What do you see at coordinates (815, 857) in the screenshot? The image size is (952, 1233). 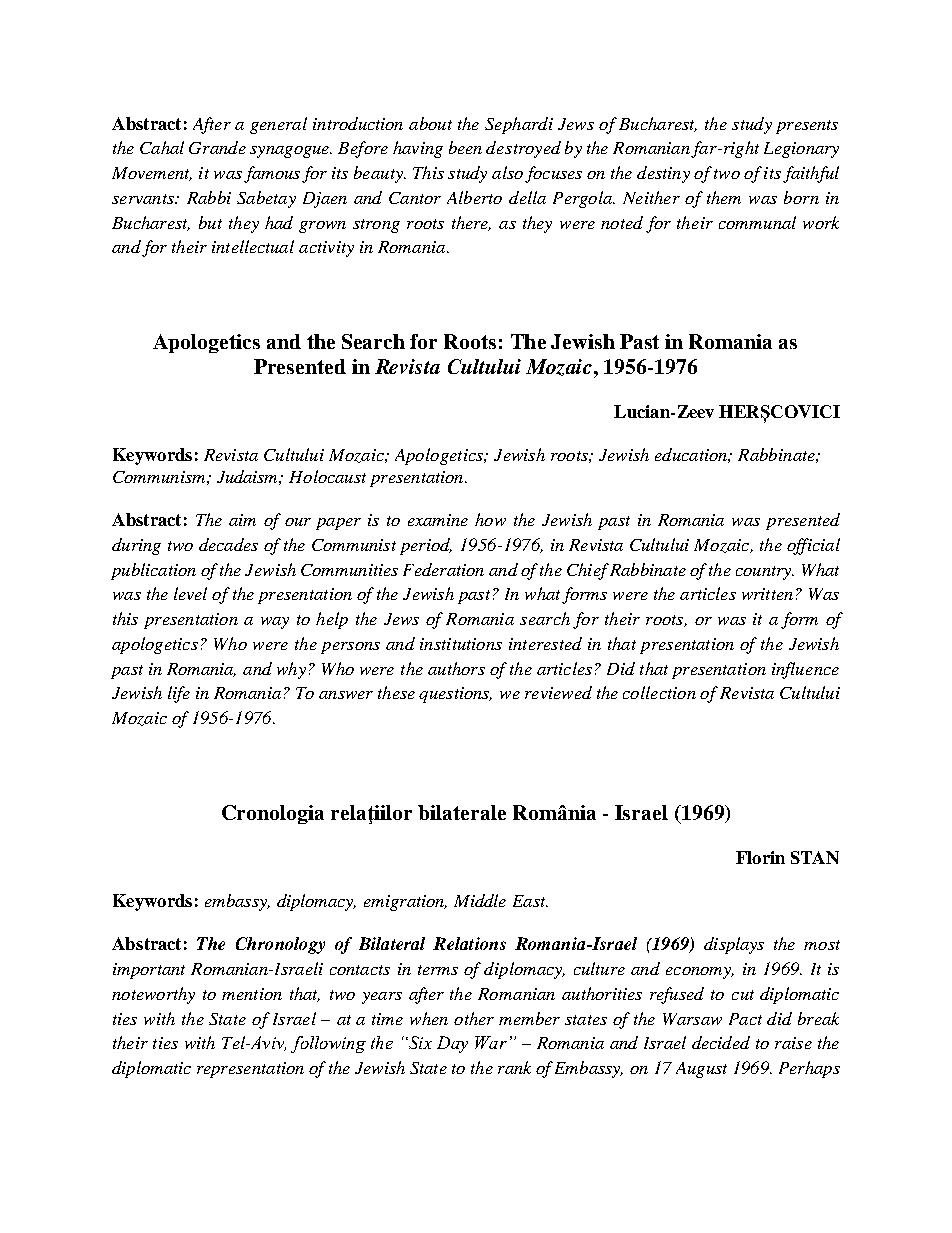 I see `STAN` at bounding box center [815, 857].
